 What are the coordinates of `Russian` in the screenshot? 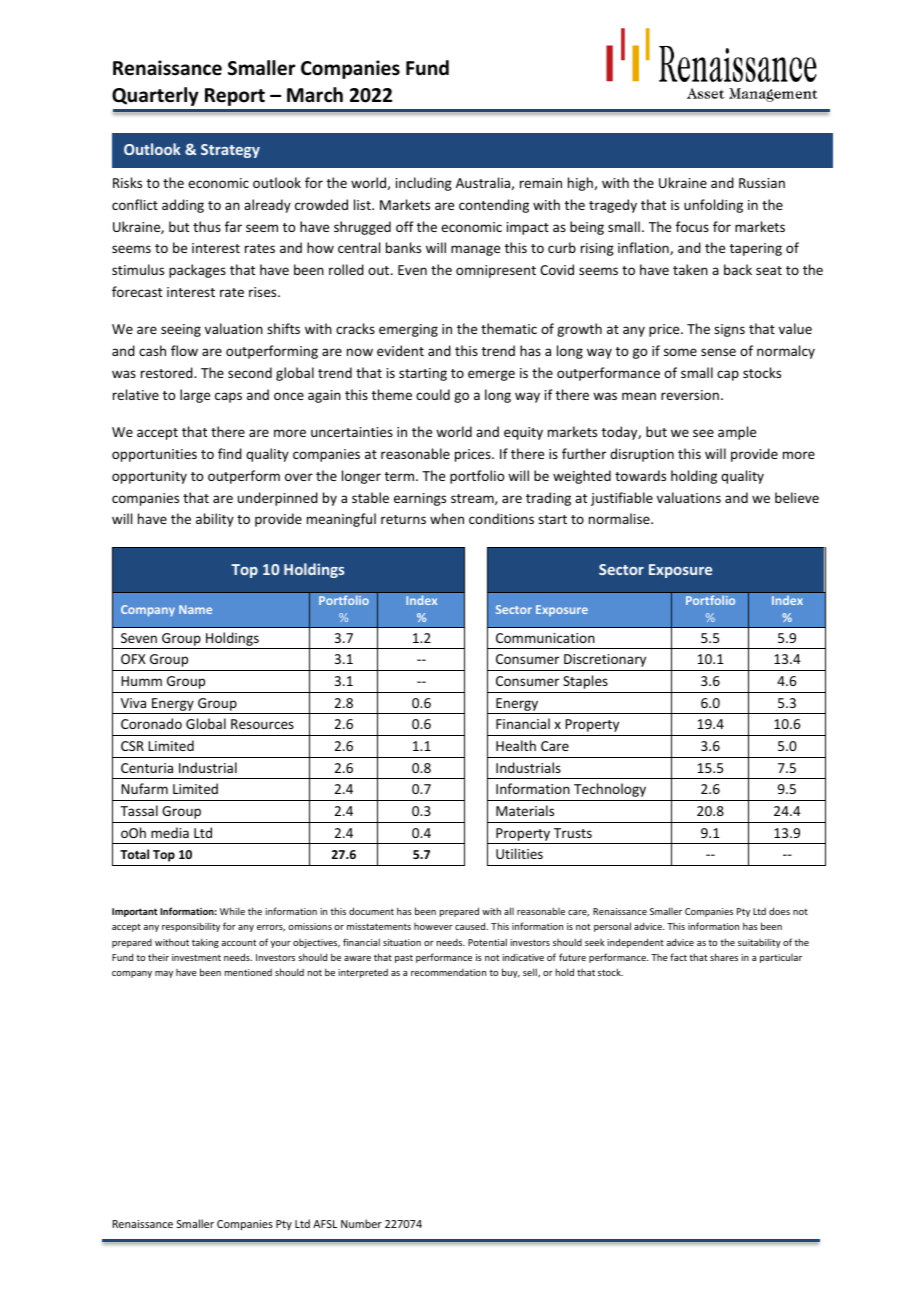 It's located at (762, 183).
